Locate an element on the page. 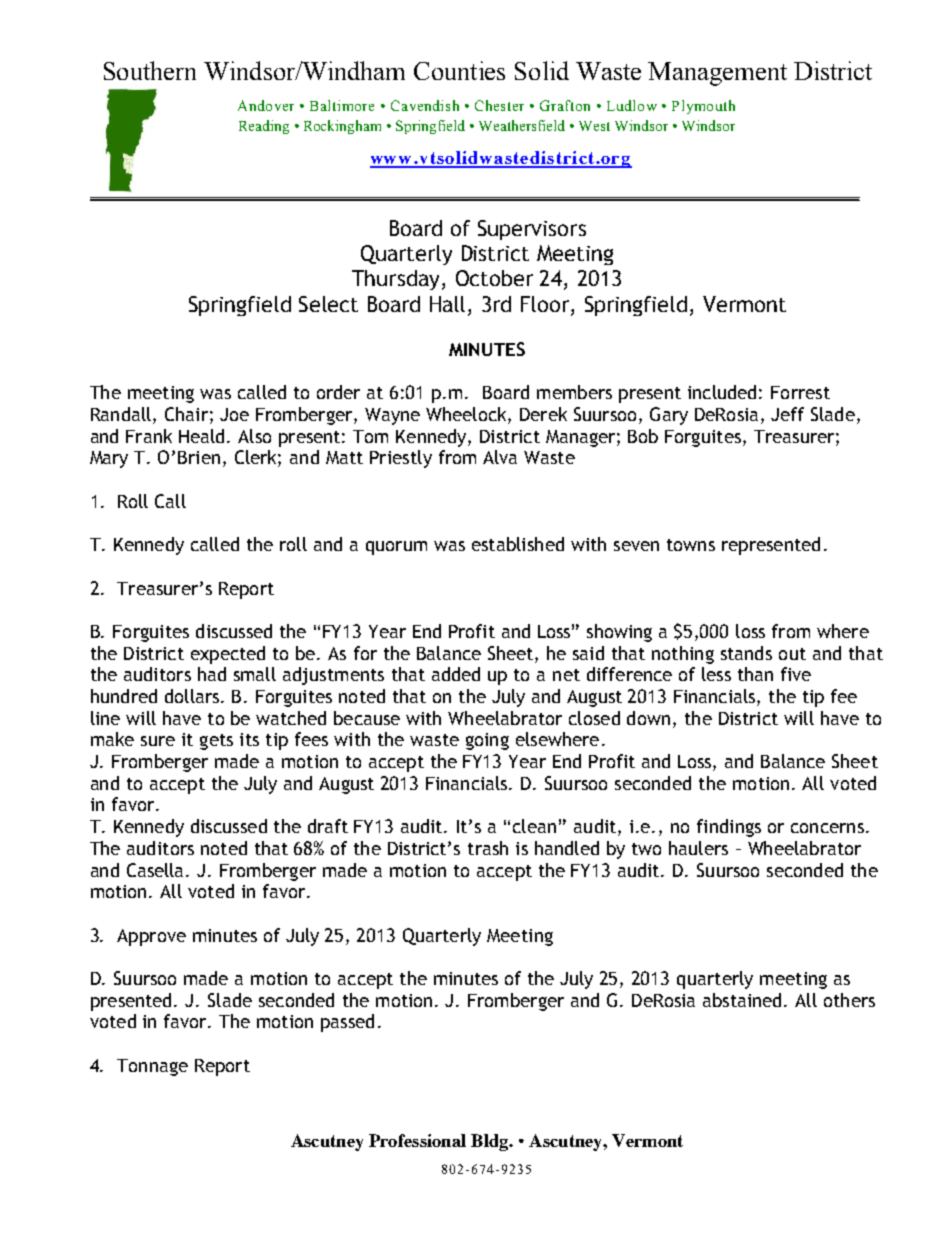 This image has height=1233, width=952. Southern is located at coordinates (150, 70).
